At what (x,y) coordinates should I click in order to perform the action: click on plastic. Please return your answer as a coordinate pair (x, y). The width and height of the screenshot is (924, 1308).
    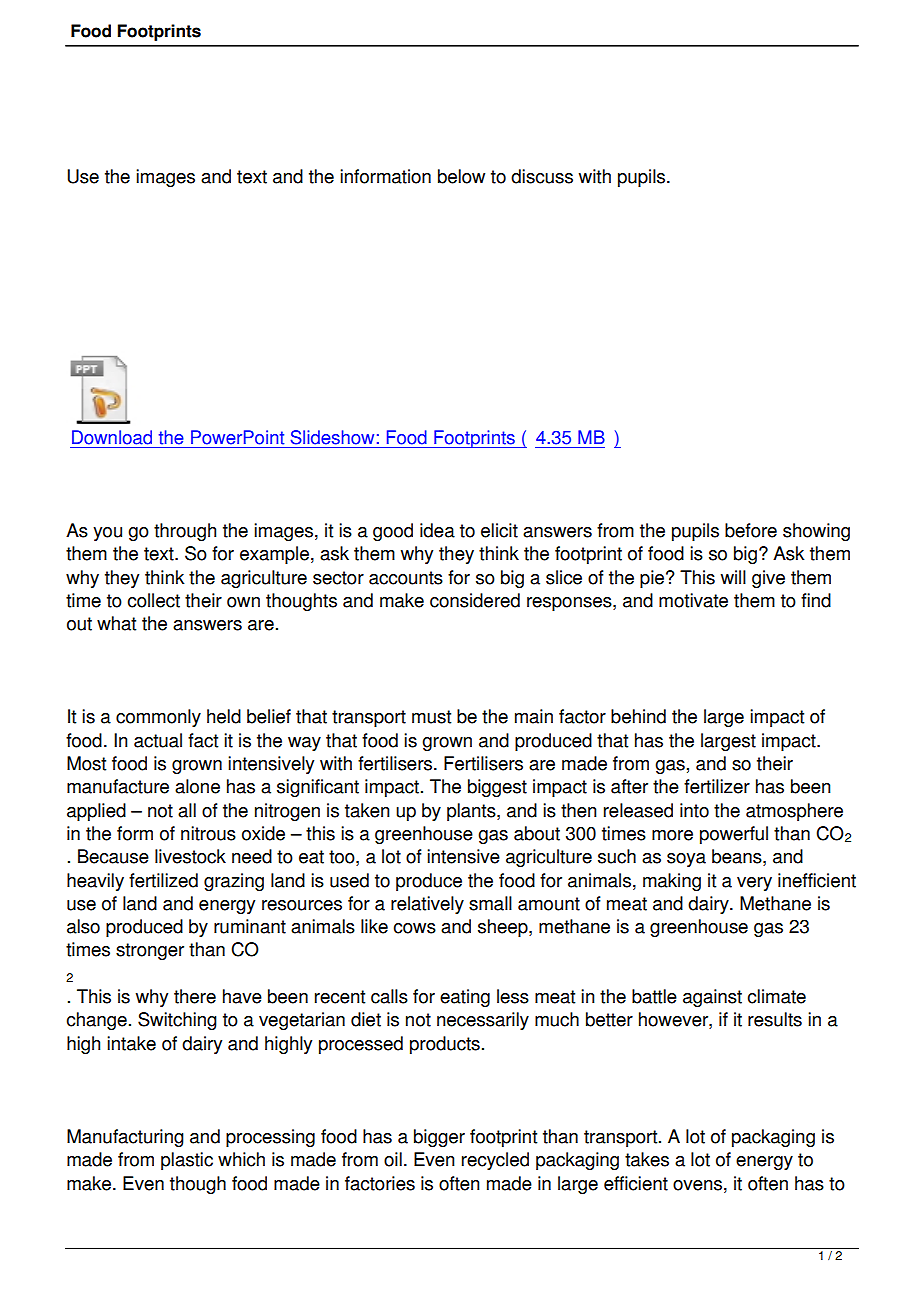
    Looking at the image, I should click on (187, 1161).
